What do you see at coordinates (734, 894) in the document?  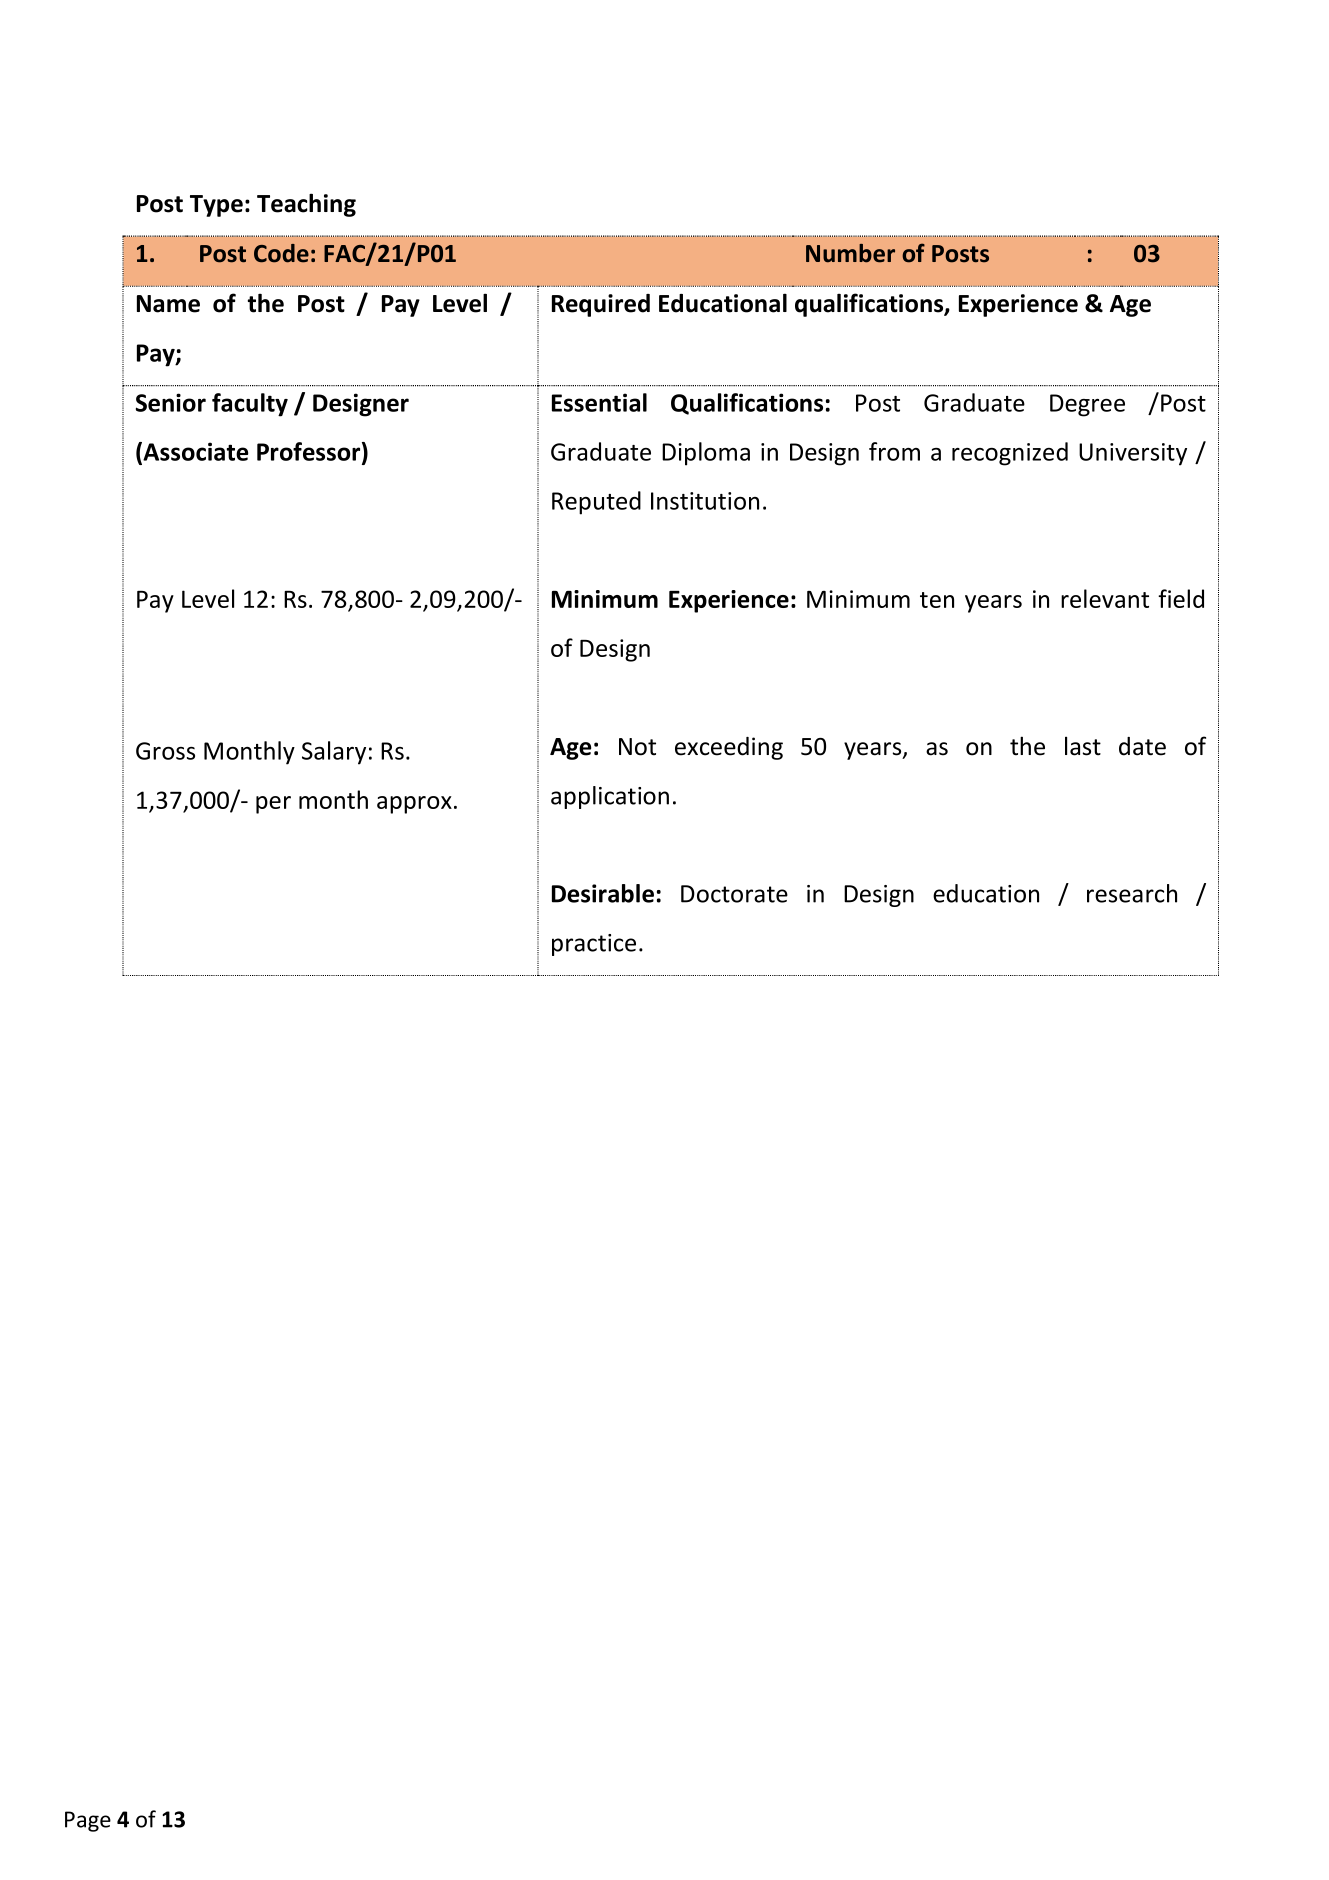 I see `Doctorate` at bounding box center [734, 894].
